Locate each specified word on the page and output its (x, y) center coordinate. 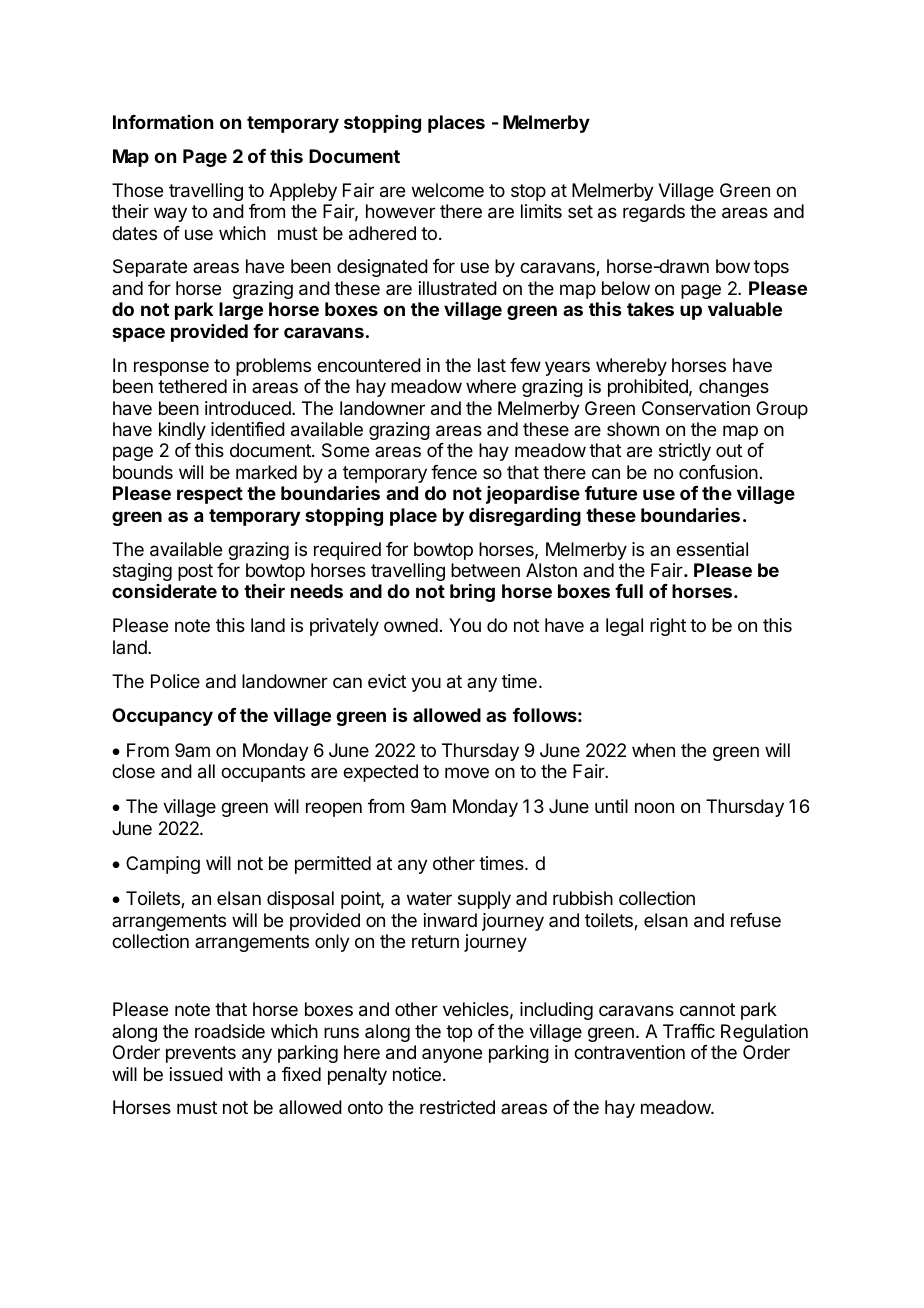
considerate (164, 591)
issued (196, 1074)
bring (472, 593)
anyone (452, 1055)
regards (654, 213)
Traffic (689, 1031)
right (668, 627)
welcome (448, 190)
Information (163, 122)
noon (654, 807)
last (492, 365)
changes (734, 388)
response (171, 368)
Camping (163, 865)
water (429, 898)
